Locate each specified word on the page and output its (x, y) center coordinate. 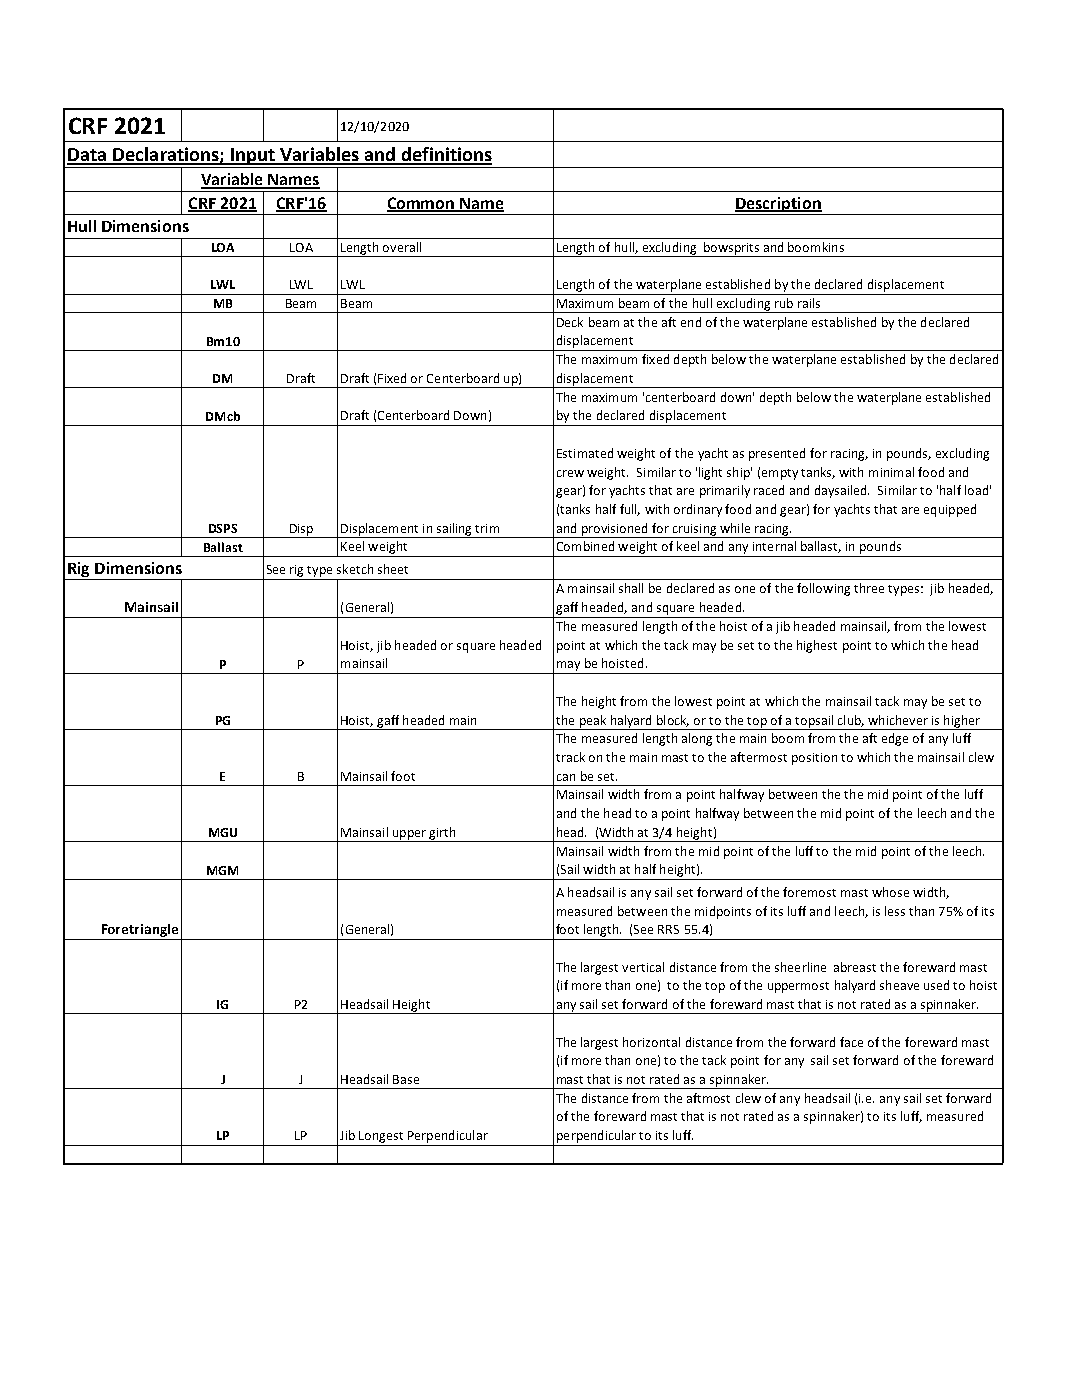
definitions (445, 155)
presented (777, 454)
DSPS (223, 528)
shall (631, 588)
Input (253, 156)
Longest (381, 1137)
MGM (222, 870)
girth (443, 834)
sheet (393, 569)
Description (778, 204)
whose (890, 892)
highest (817, 646)
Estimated (585, 453)
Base (406, 1079)
